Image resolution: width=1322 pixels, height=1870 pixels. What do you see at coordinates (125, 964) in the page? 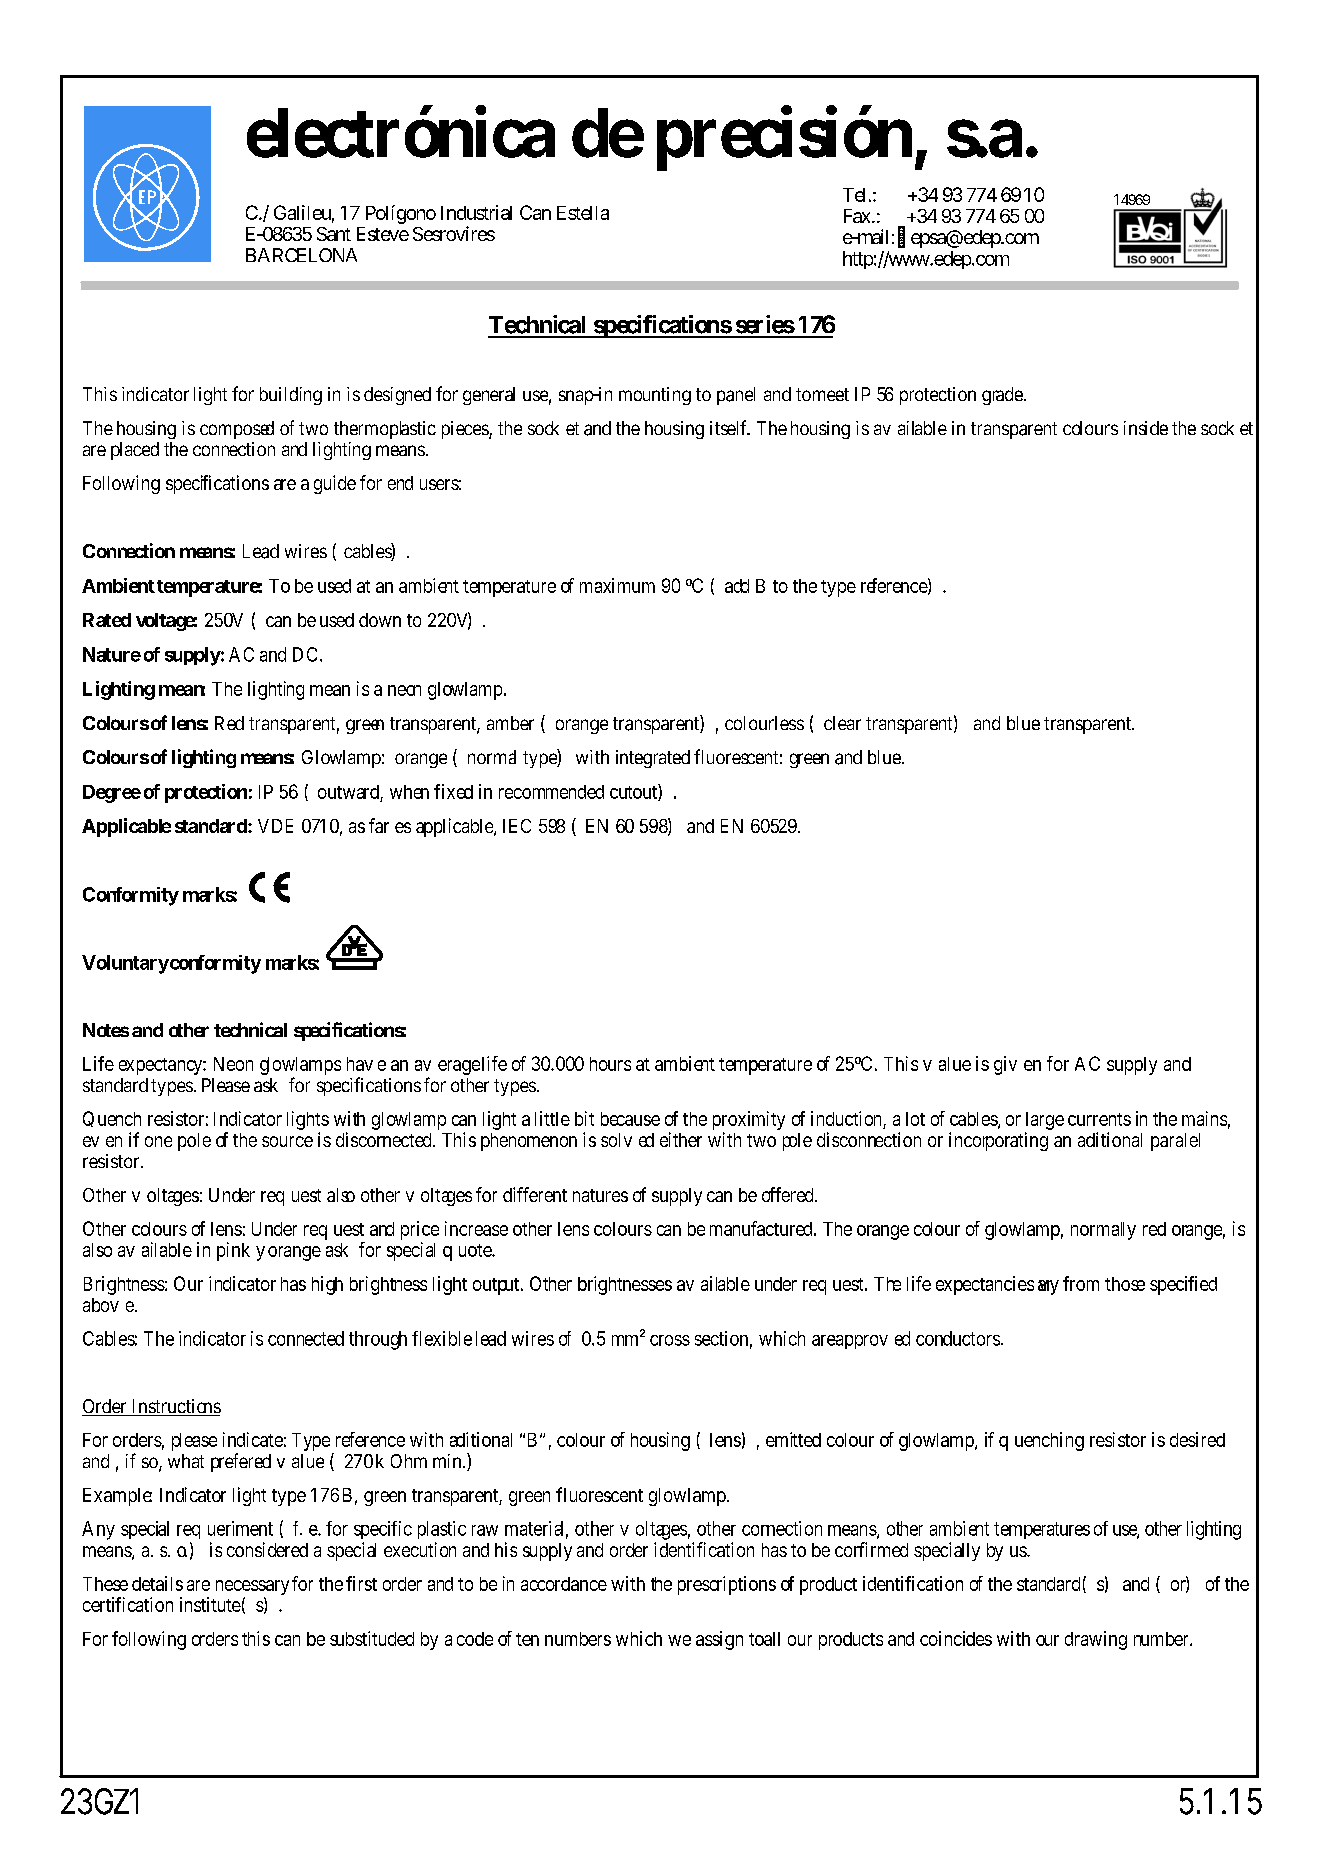
I see `Voluntary` at bounding box center [125, 964].
